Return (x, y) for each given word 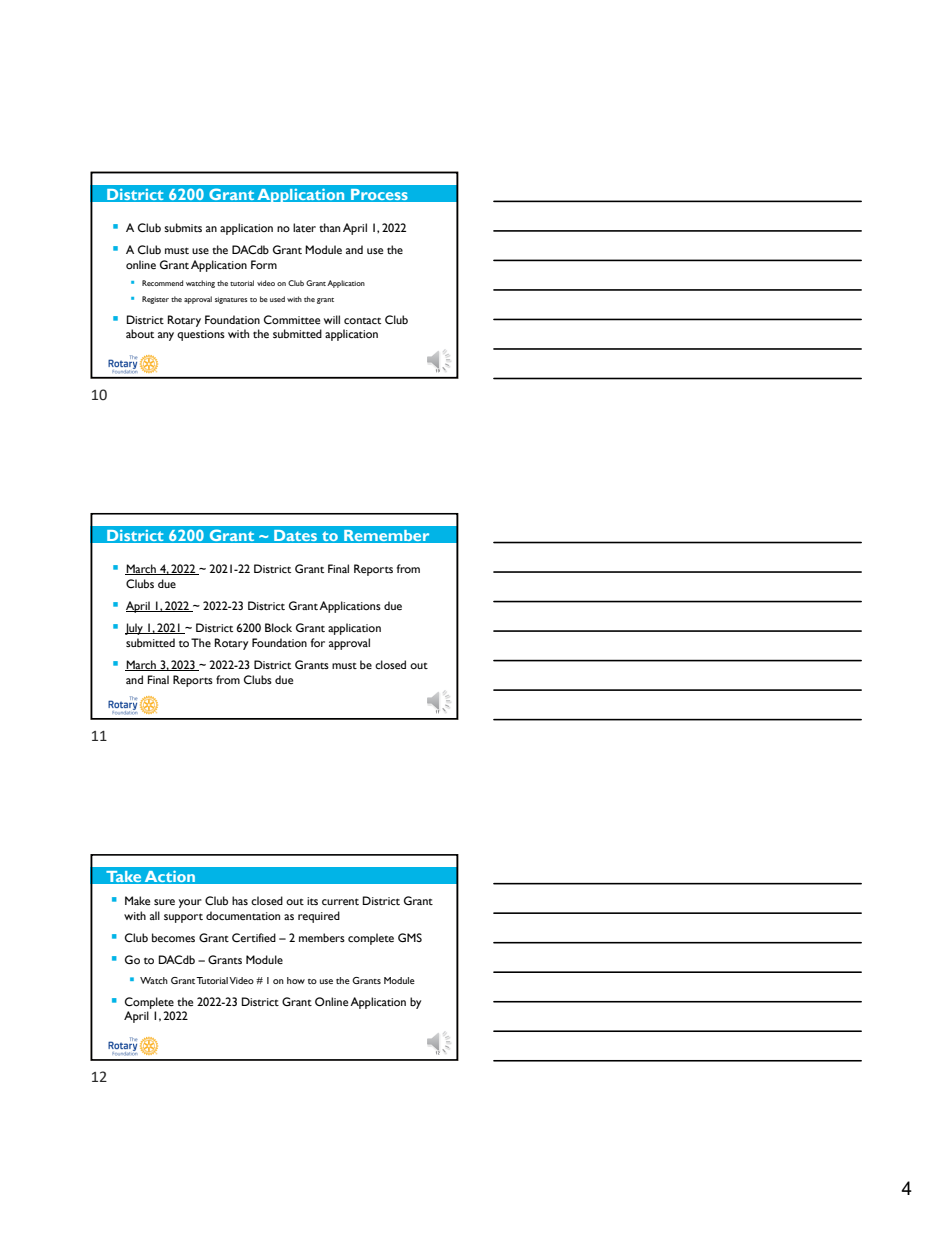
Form (264, 264)
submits (183, 227)
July (135, 629)
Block (278, 627)
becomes (173, 937)
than (329, 227)
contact (362, 321)
